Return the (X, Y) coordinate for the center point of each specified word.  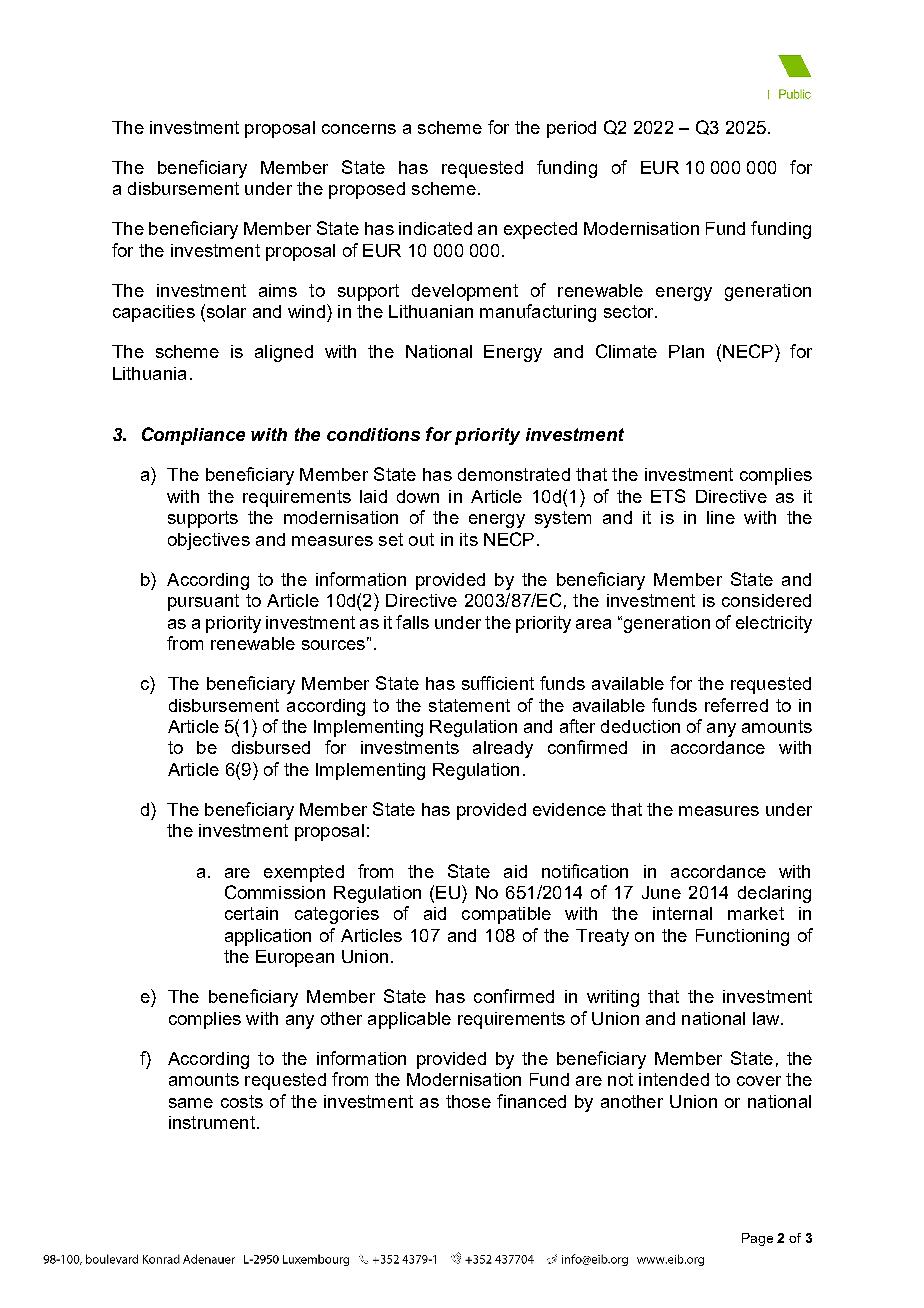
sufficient (498, 683)
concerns (359, 129)
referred (736, 705)
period (571, 129)
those (468, 1101)
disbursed (271, 747)
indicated (435, 228)
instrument (212, 1122)
